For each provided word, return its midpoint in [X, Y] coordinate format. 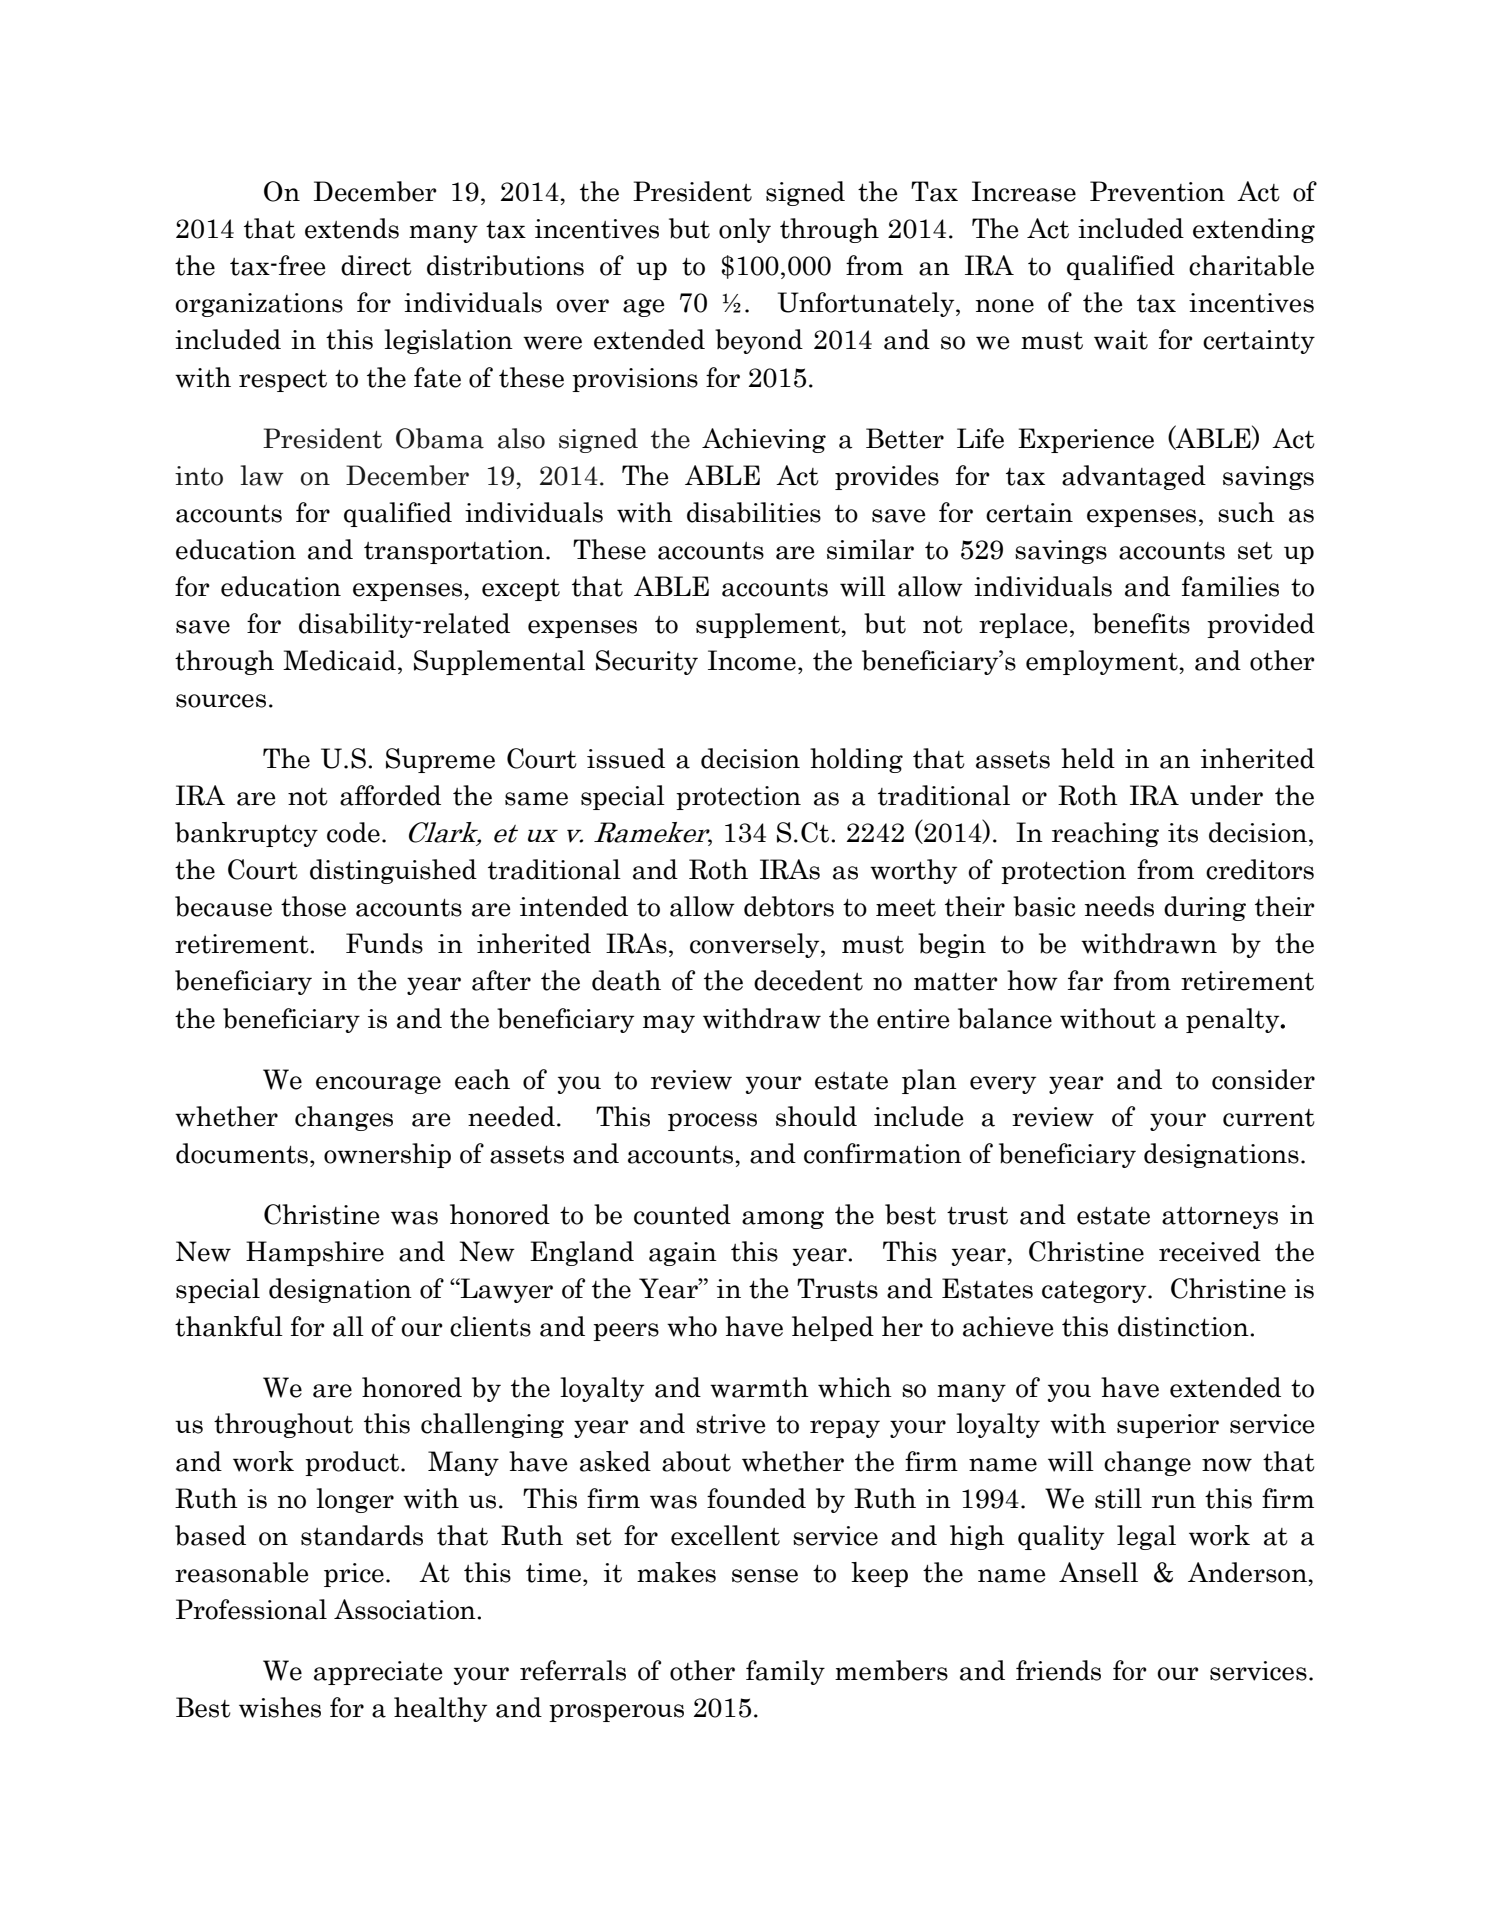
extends [352, 228]
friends [1058, 1670]
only [745, 230]
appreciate [378, 1673]
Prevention [1157, 191]
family [785, 1672]
